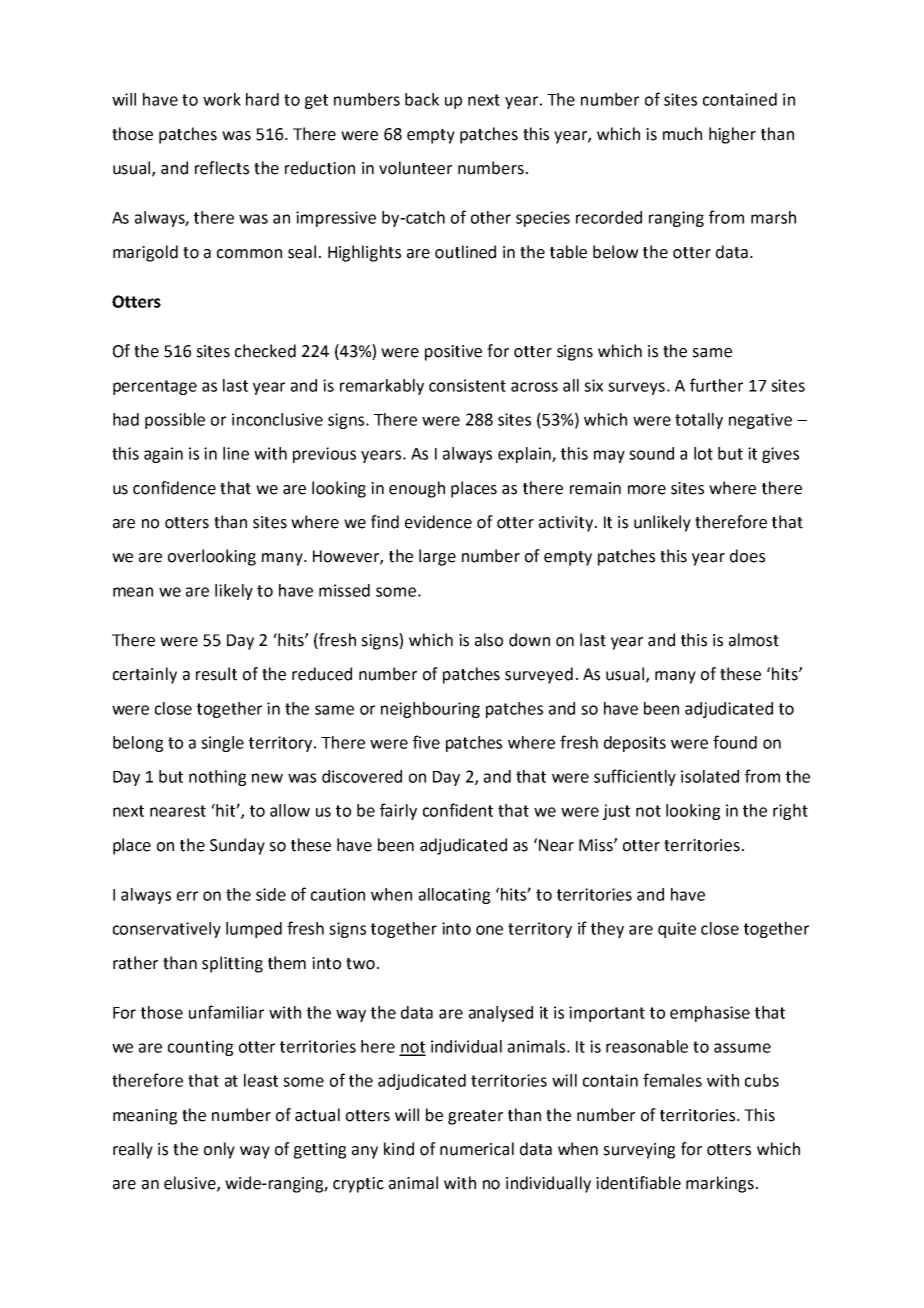  Describe the element at coordinates (222, 99) in the screenshot. I see `work` at that location.
